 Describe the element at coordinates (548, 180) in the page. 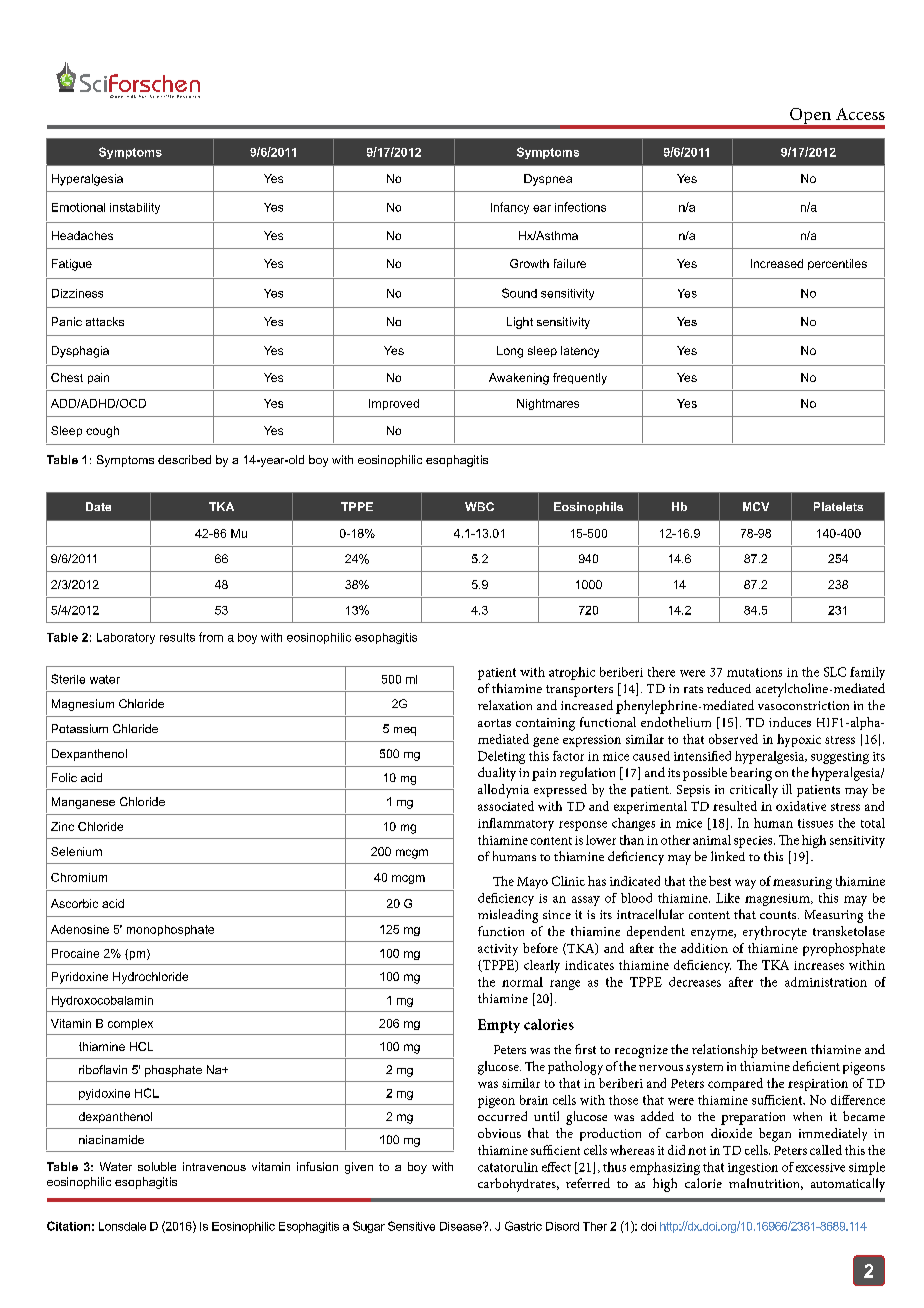

I see `Dyspnea` at that location.
